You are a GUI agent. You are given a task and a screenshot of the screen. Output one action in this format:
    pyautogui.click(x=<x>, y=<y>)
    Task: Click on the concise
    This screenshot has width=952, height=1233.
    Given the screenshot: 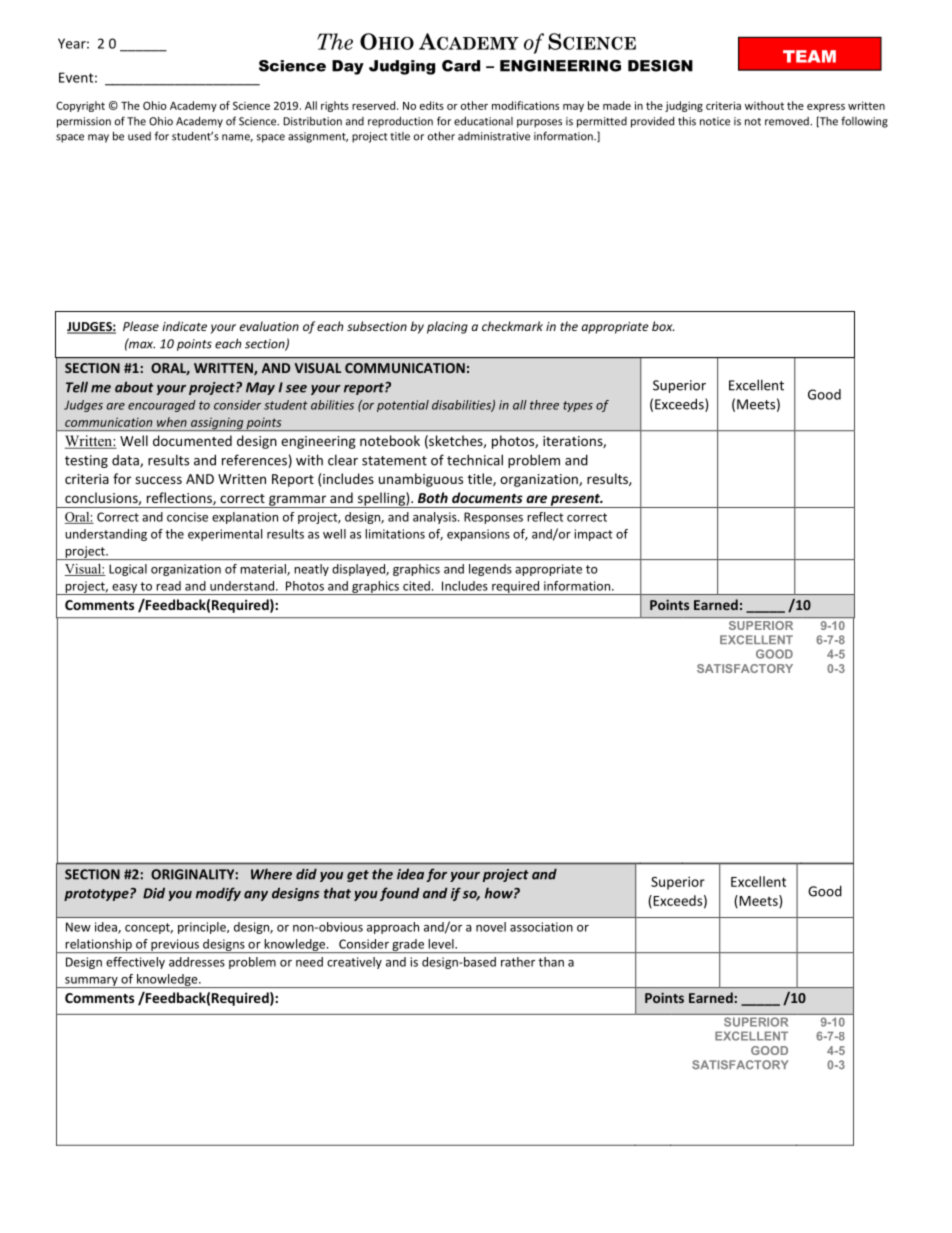 What is the action you would take?
    pyautogui.click(x=187, y=517)
